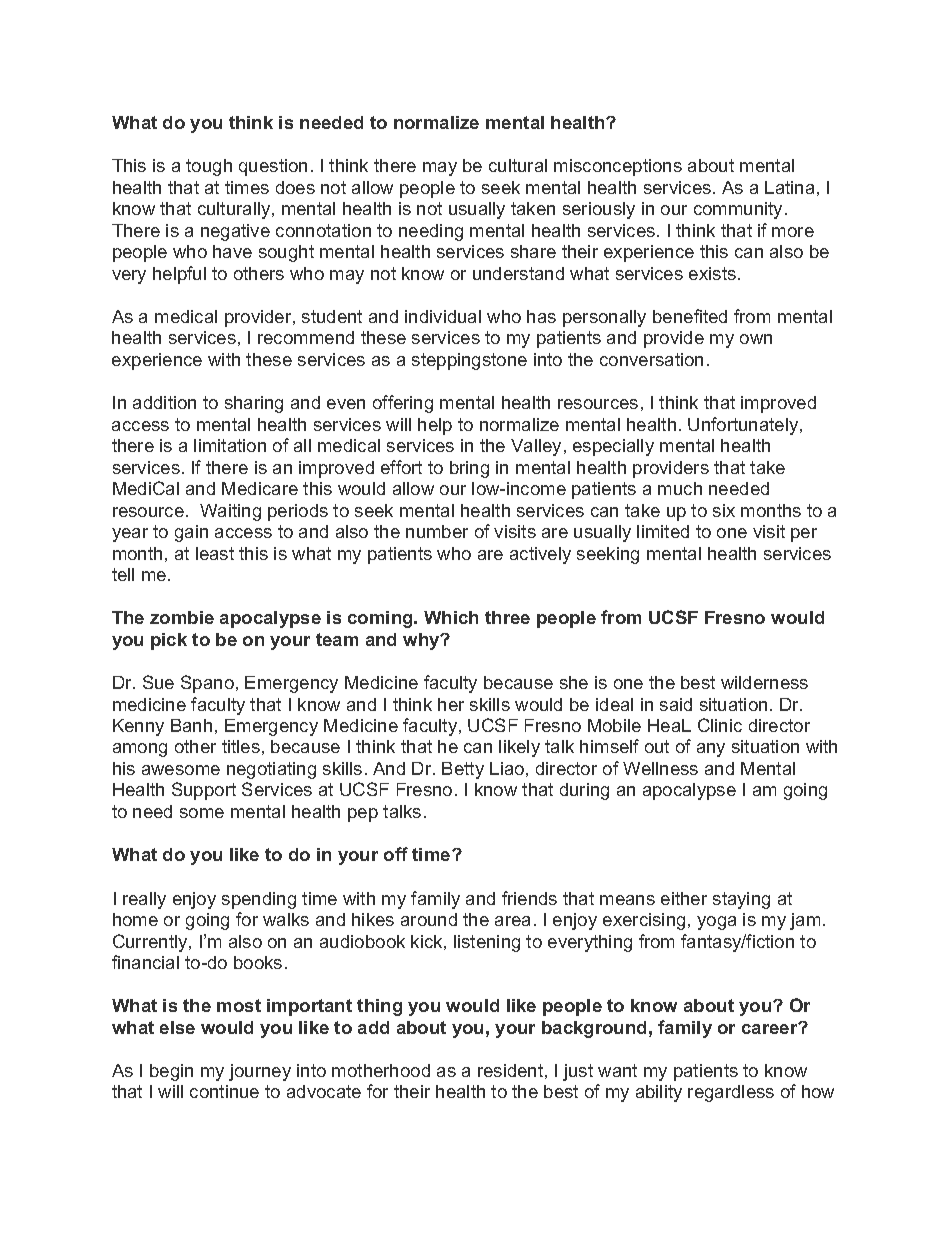 This image has height=1233, width=952. I want to click on zombie, so click(182, 617).
